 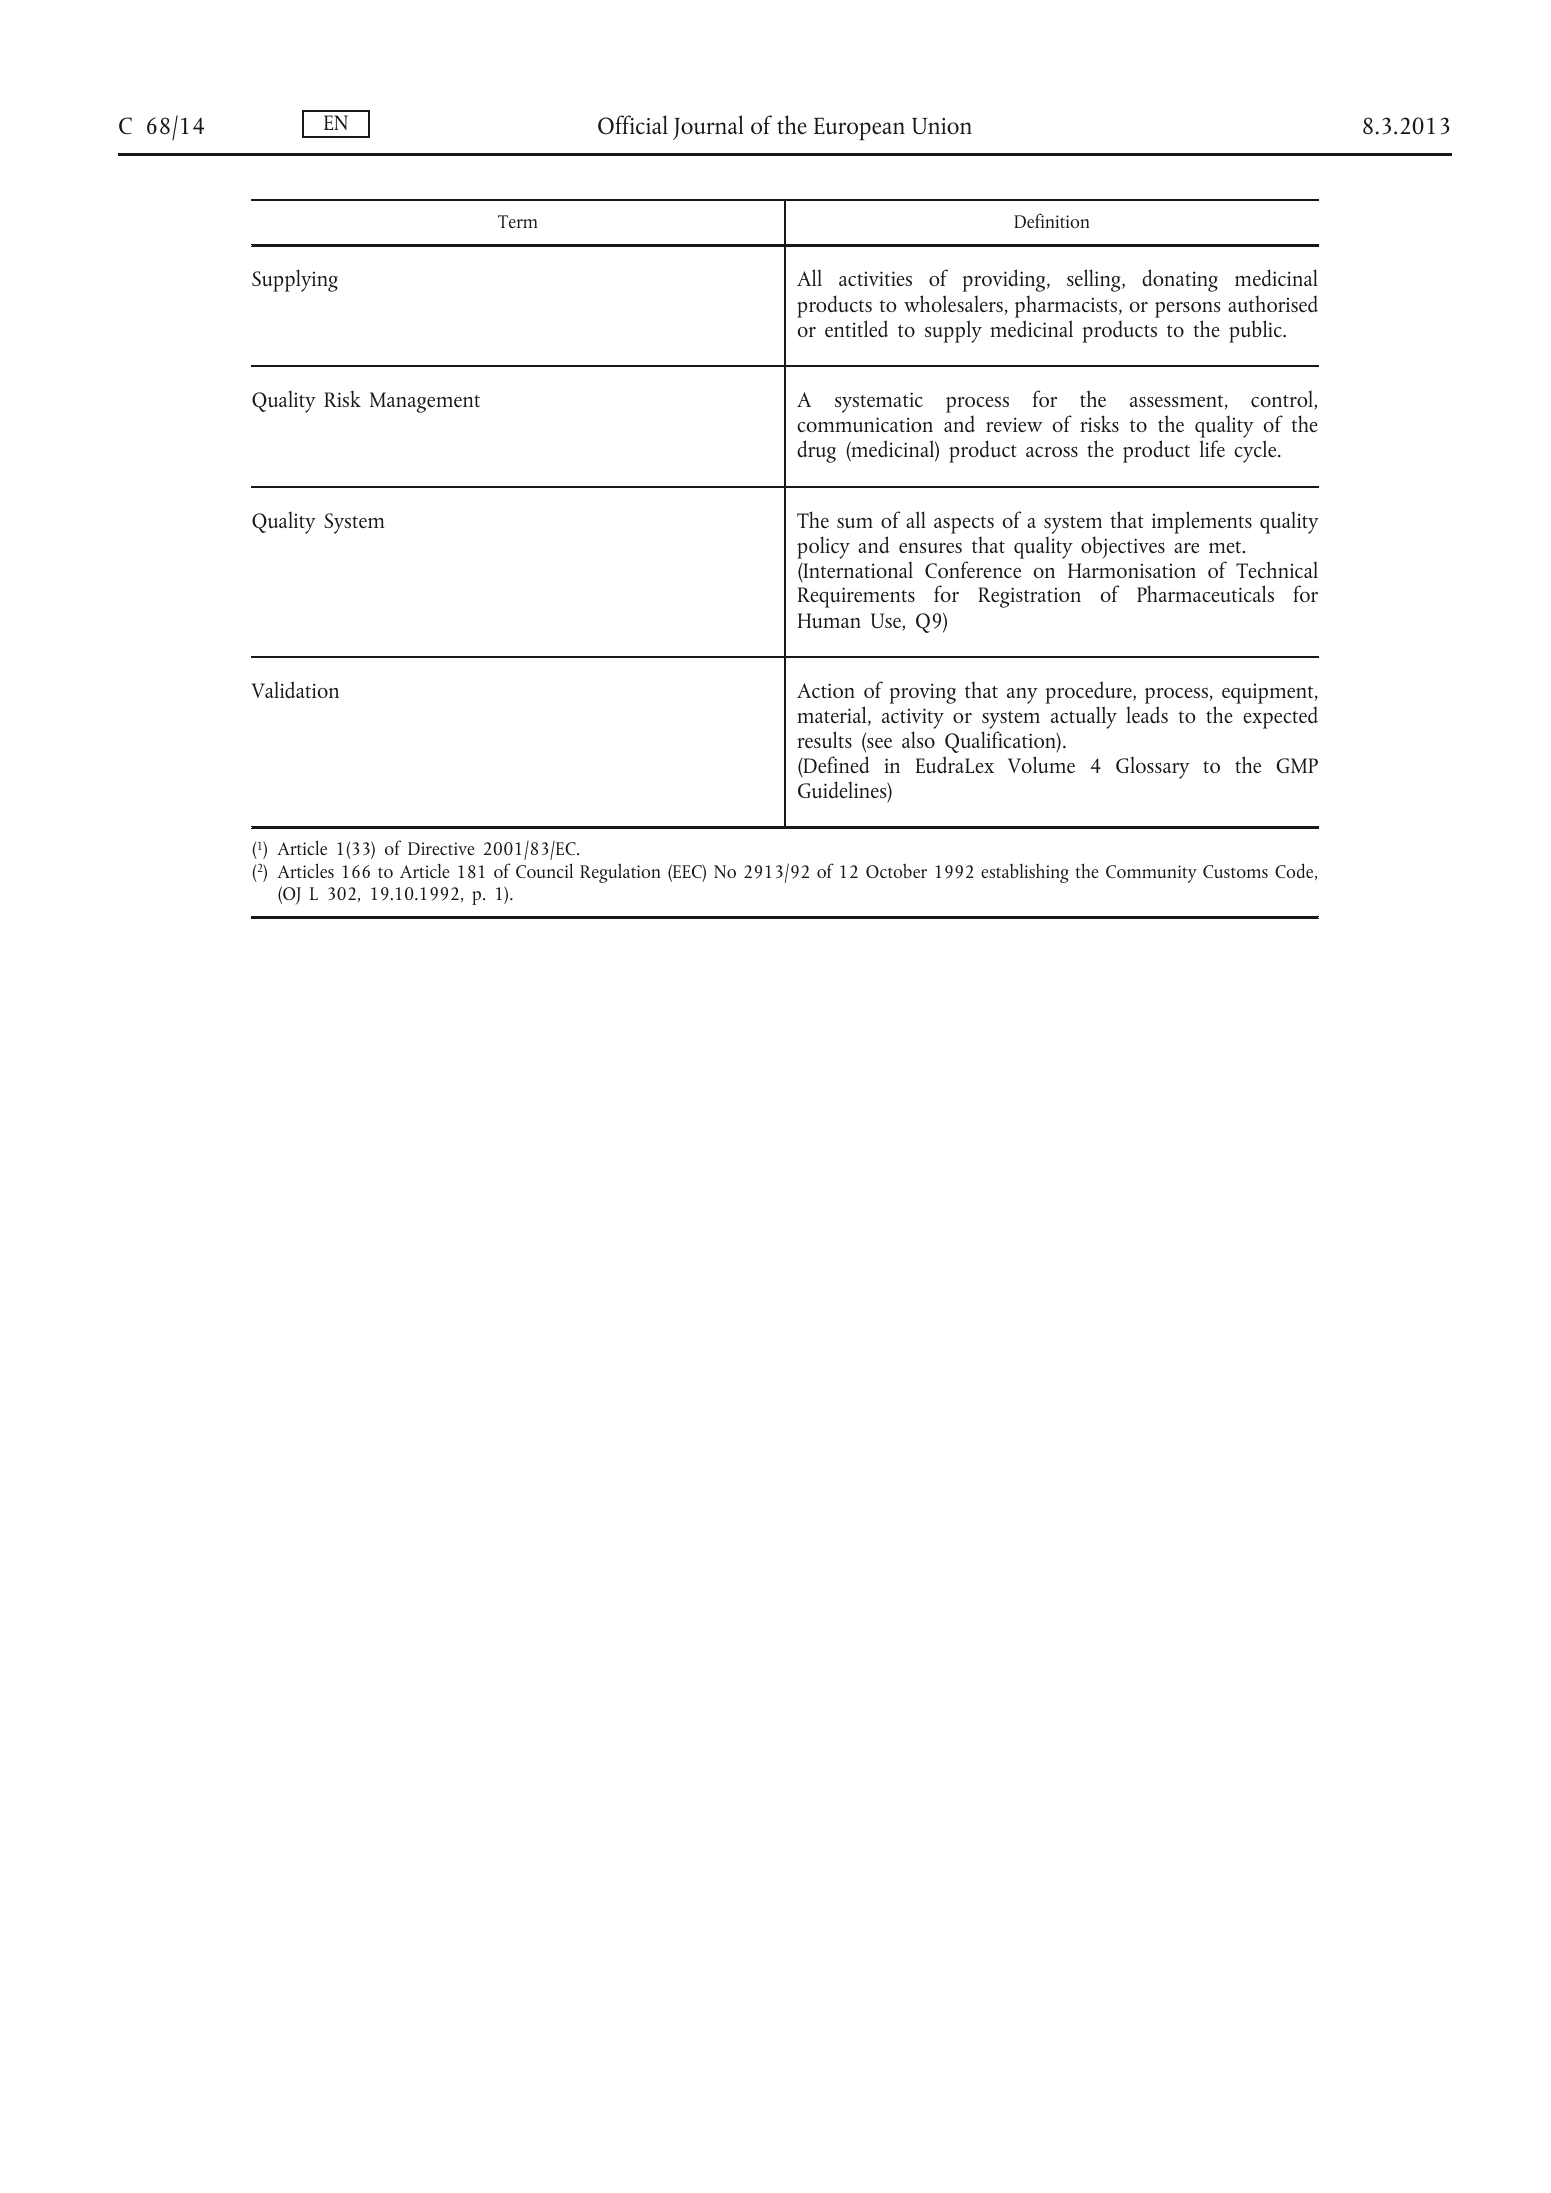 I want to click on Term, so click(x=518, y=221).
